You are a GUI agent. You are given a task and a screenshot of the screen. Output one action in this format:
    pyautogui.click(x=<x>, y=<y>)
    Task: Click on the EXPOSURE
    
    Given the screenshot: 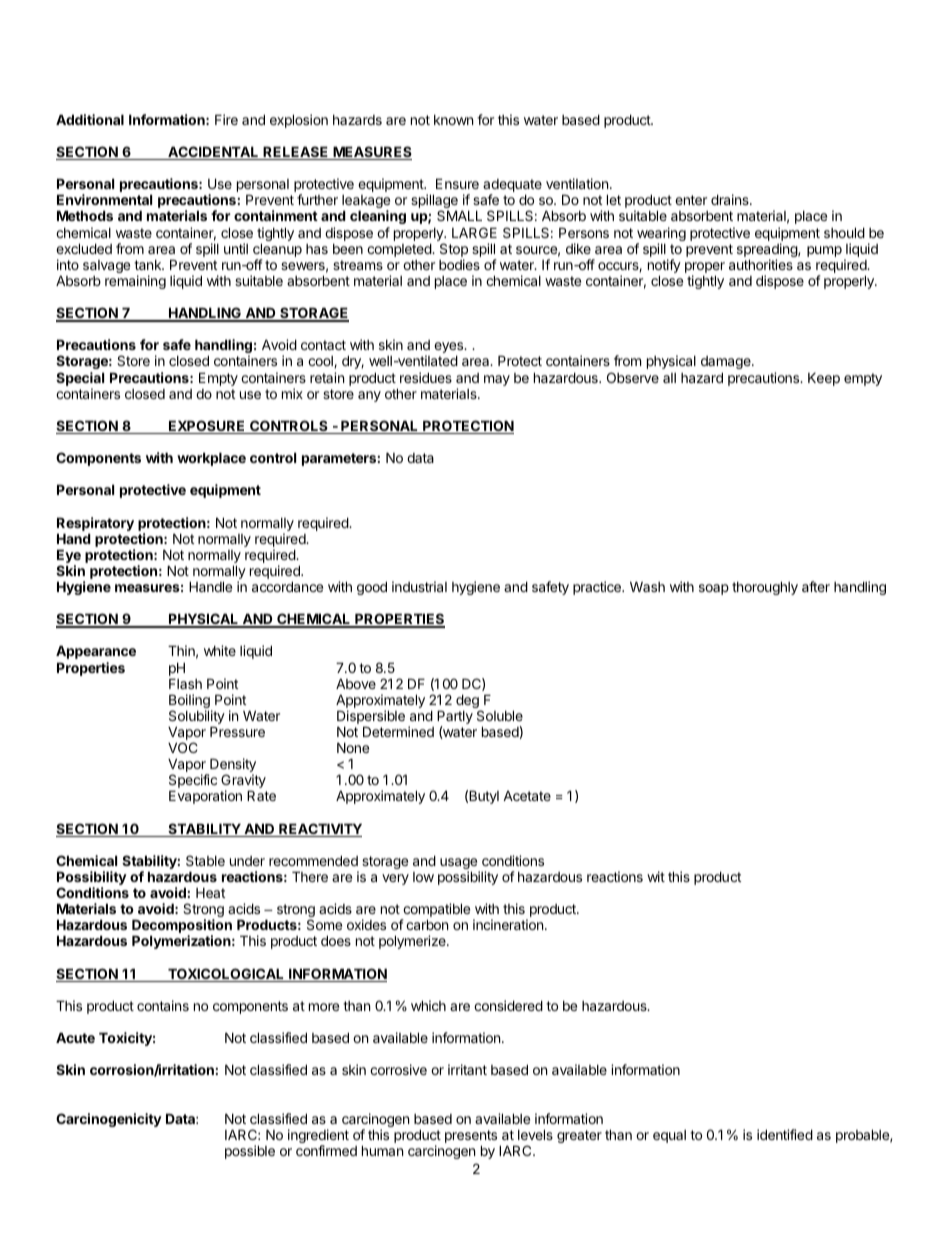 What is the action you would take?
    pyautogui.click(x=207, y=427)
